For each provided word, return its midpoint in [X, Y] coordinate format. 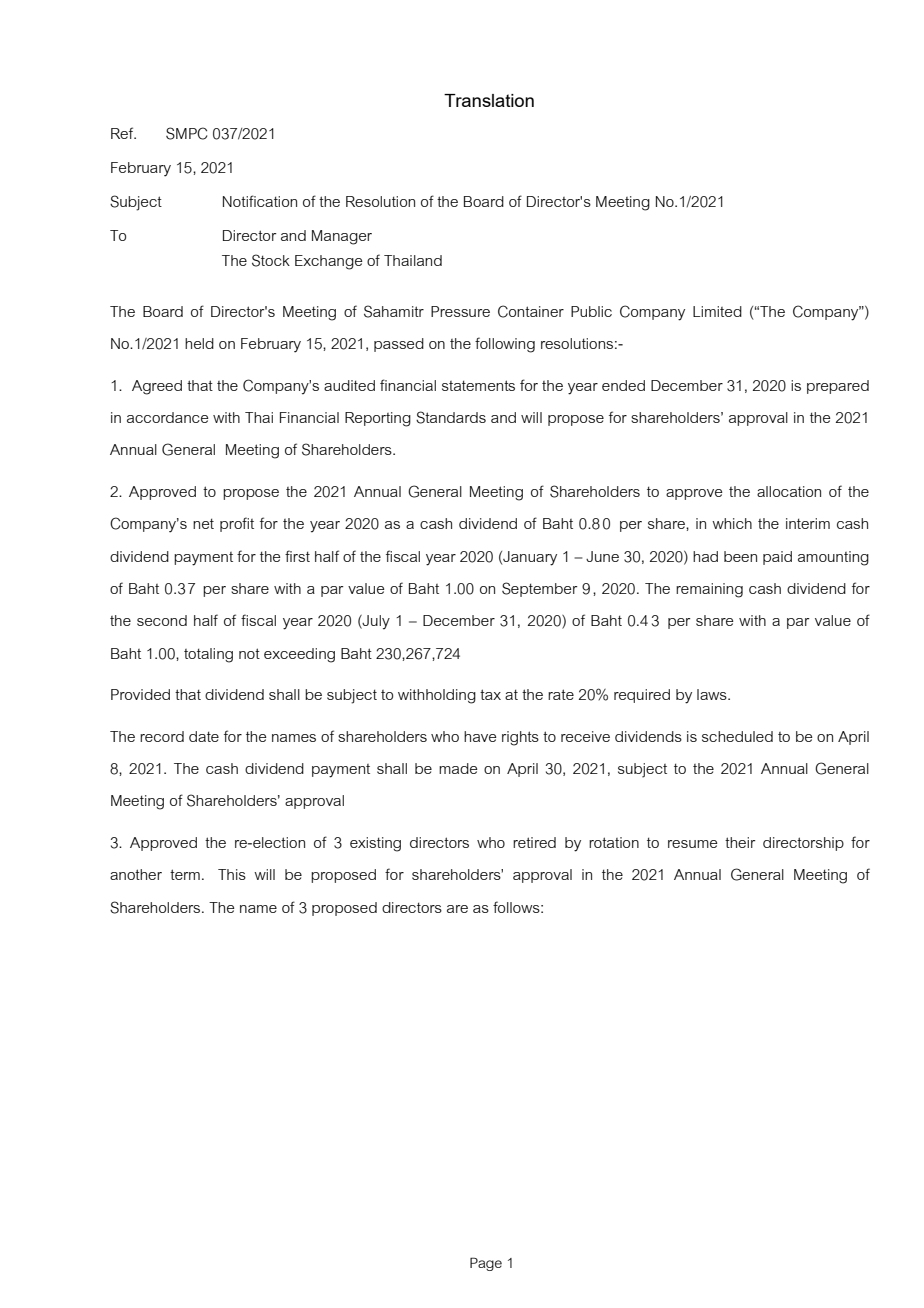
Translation [489, 100]
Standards [451, 417]
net [203, 523]
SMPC [186, 133]
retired [534, 842]
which [732, 523]
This [232, 874]
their [740, 842]
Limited [717, 311]
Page [486, 1264]
